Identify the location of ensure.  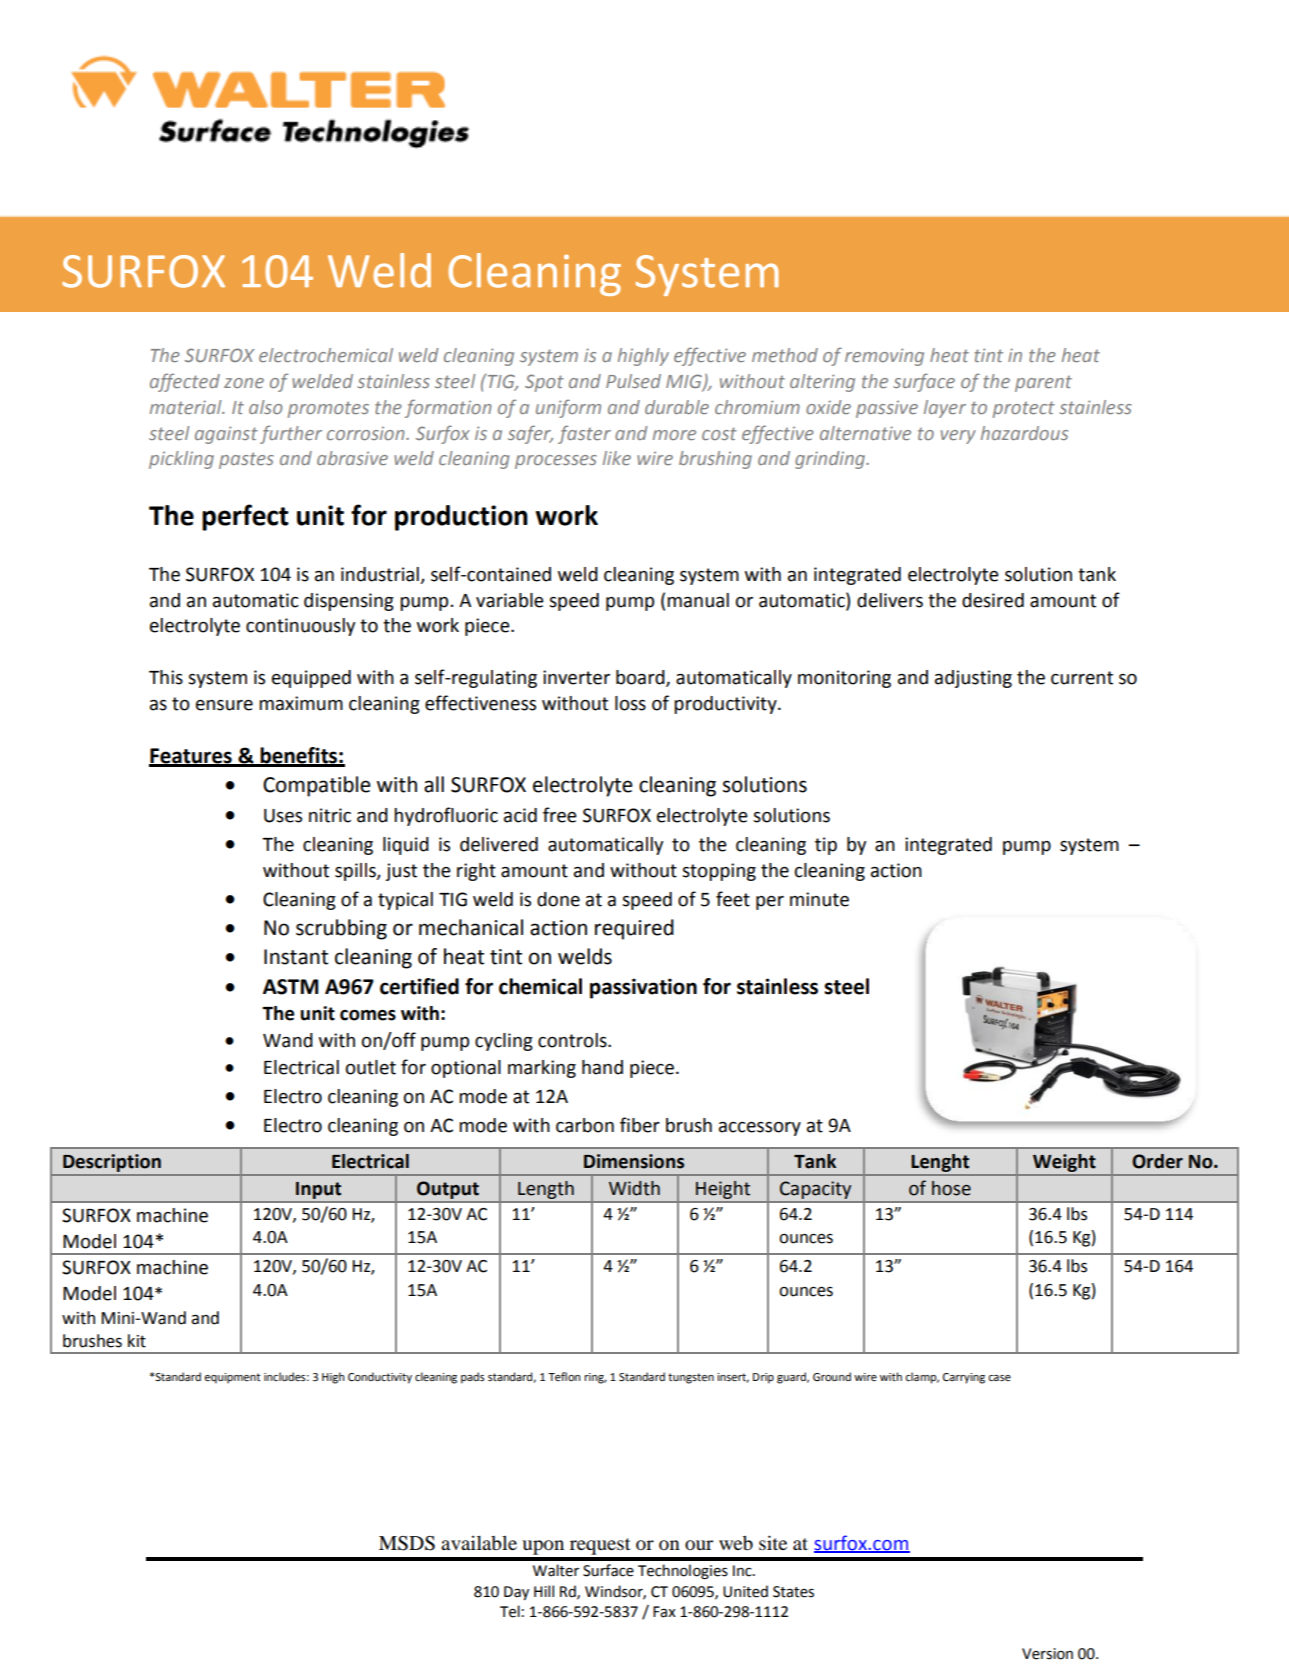
(224, 705).
